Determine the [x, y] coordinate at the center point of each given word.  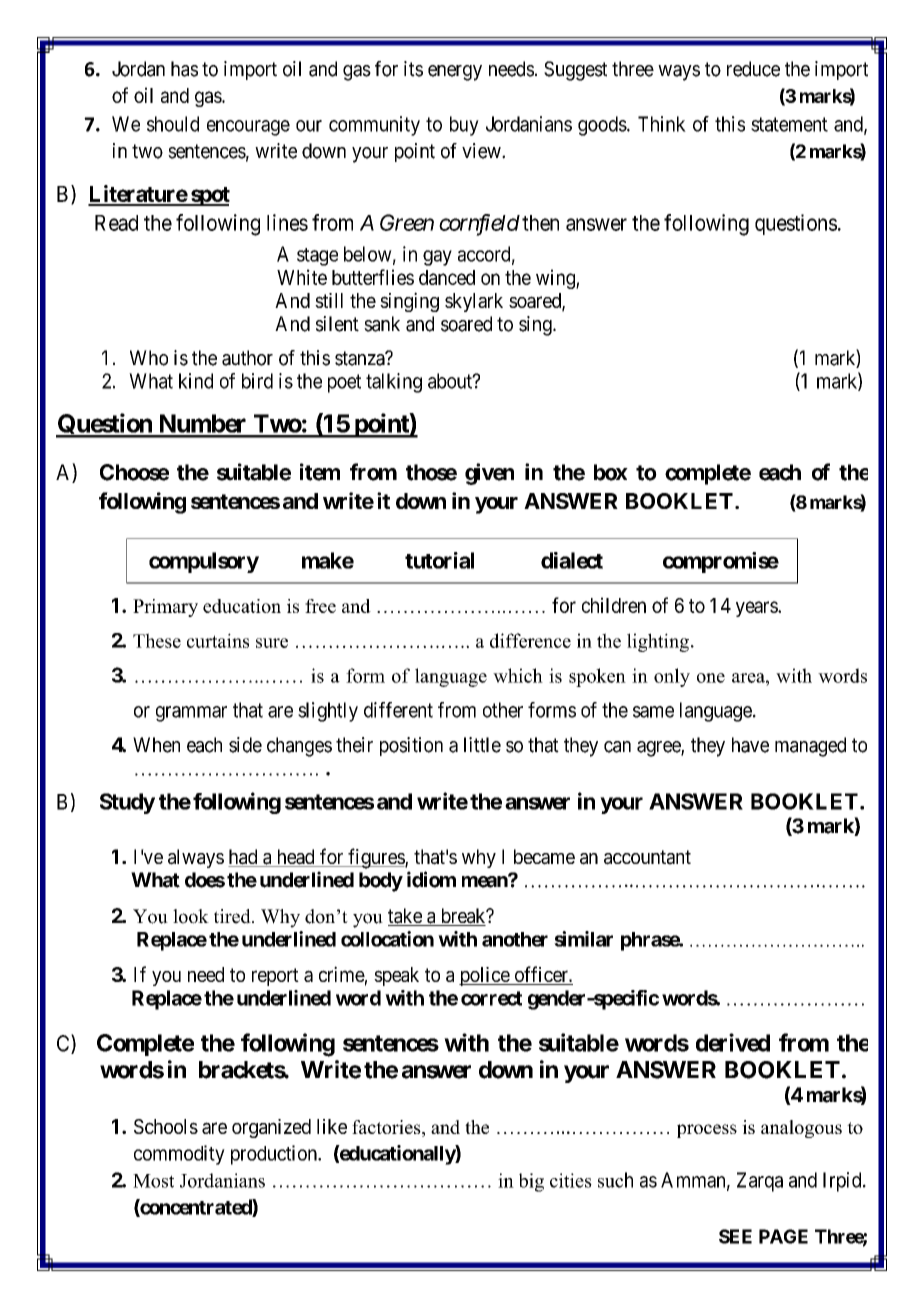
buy [464, 126]
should [173, 124]
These [157, 640]
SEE [735, 1236]
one [711, 678]
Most [153, 1181]
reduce [753, 69]
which [518, 675]
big [531, 1182]
